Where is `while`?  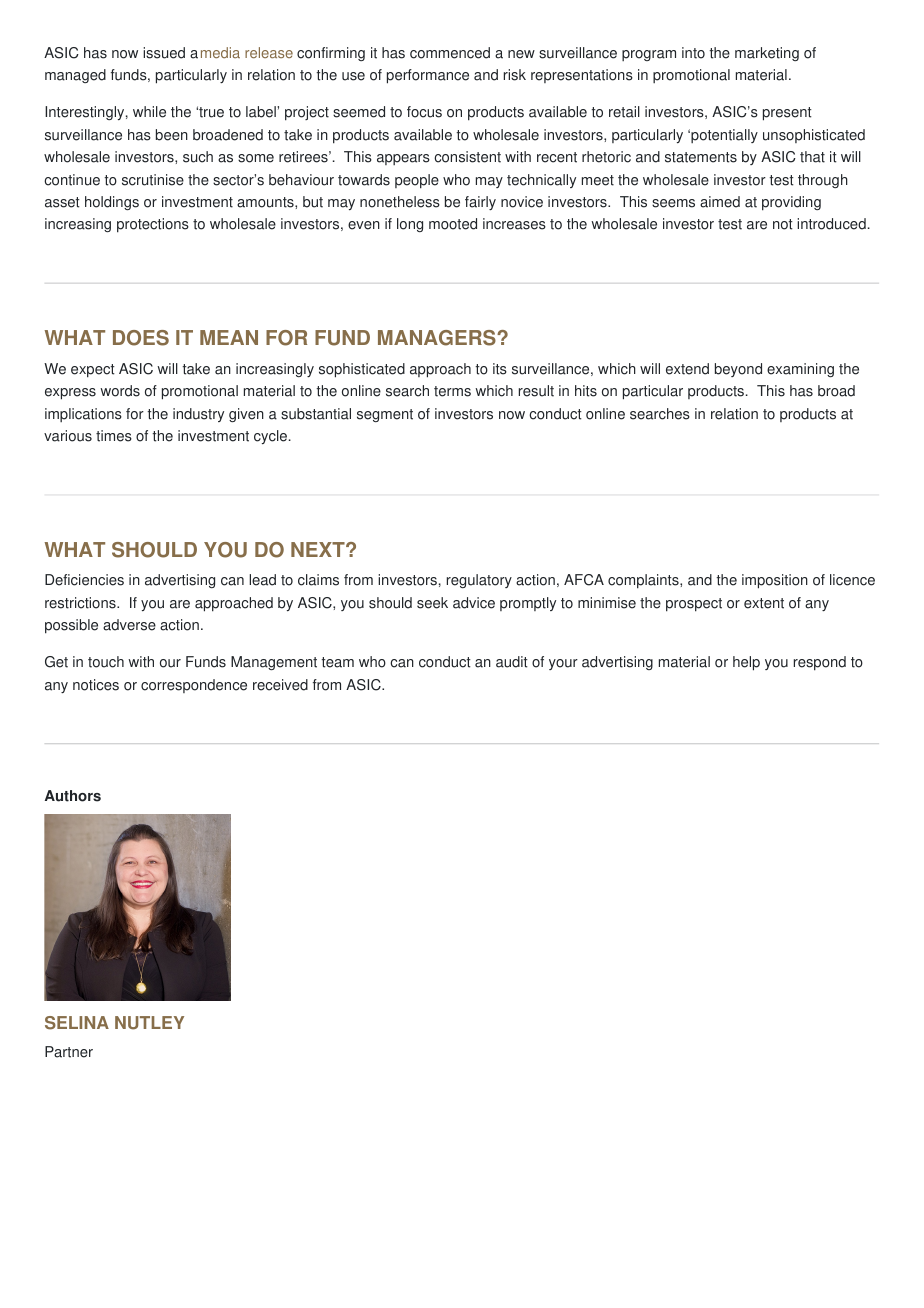
while is located at coordinates (149, 112).
